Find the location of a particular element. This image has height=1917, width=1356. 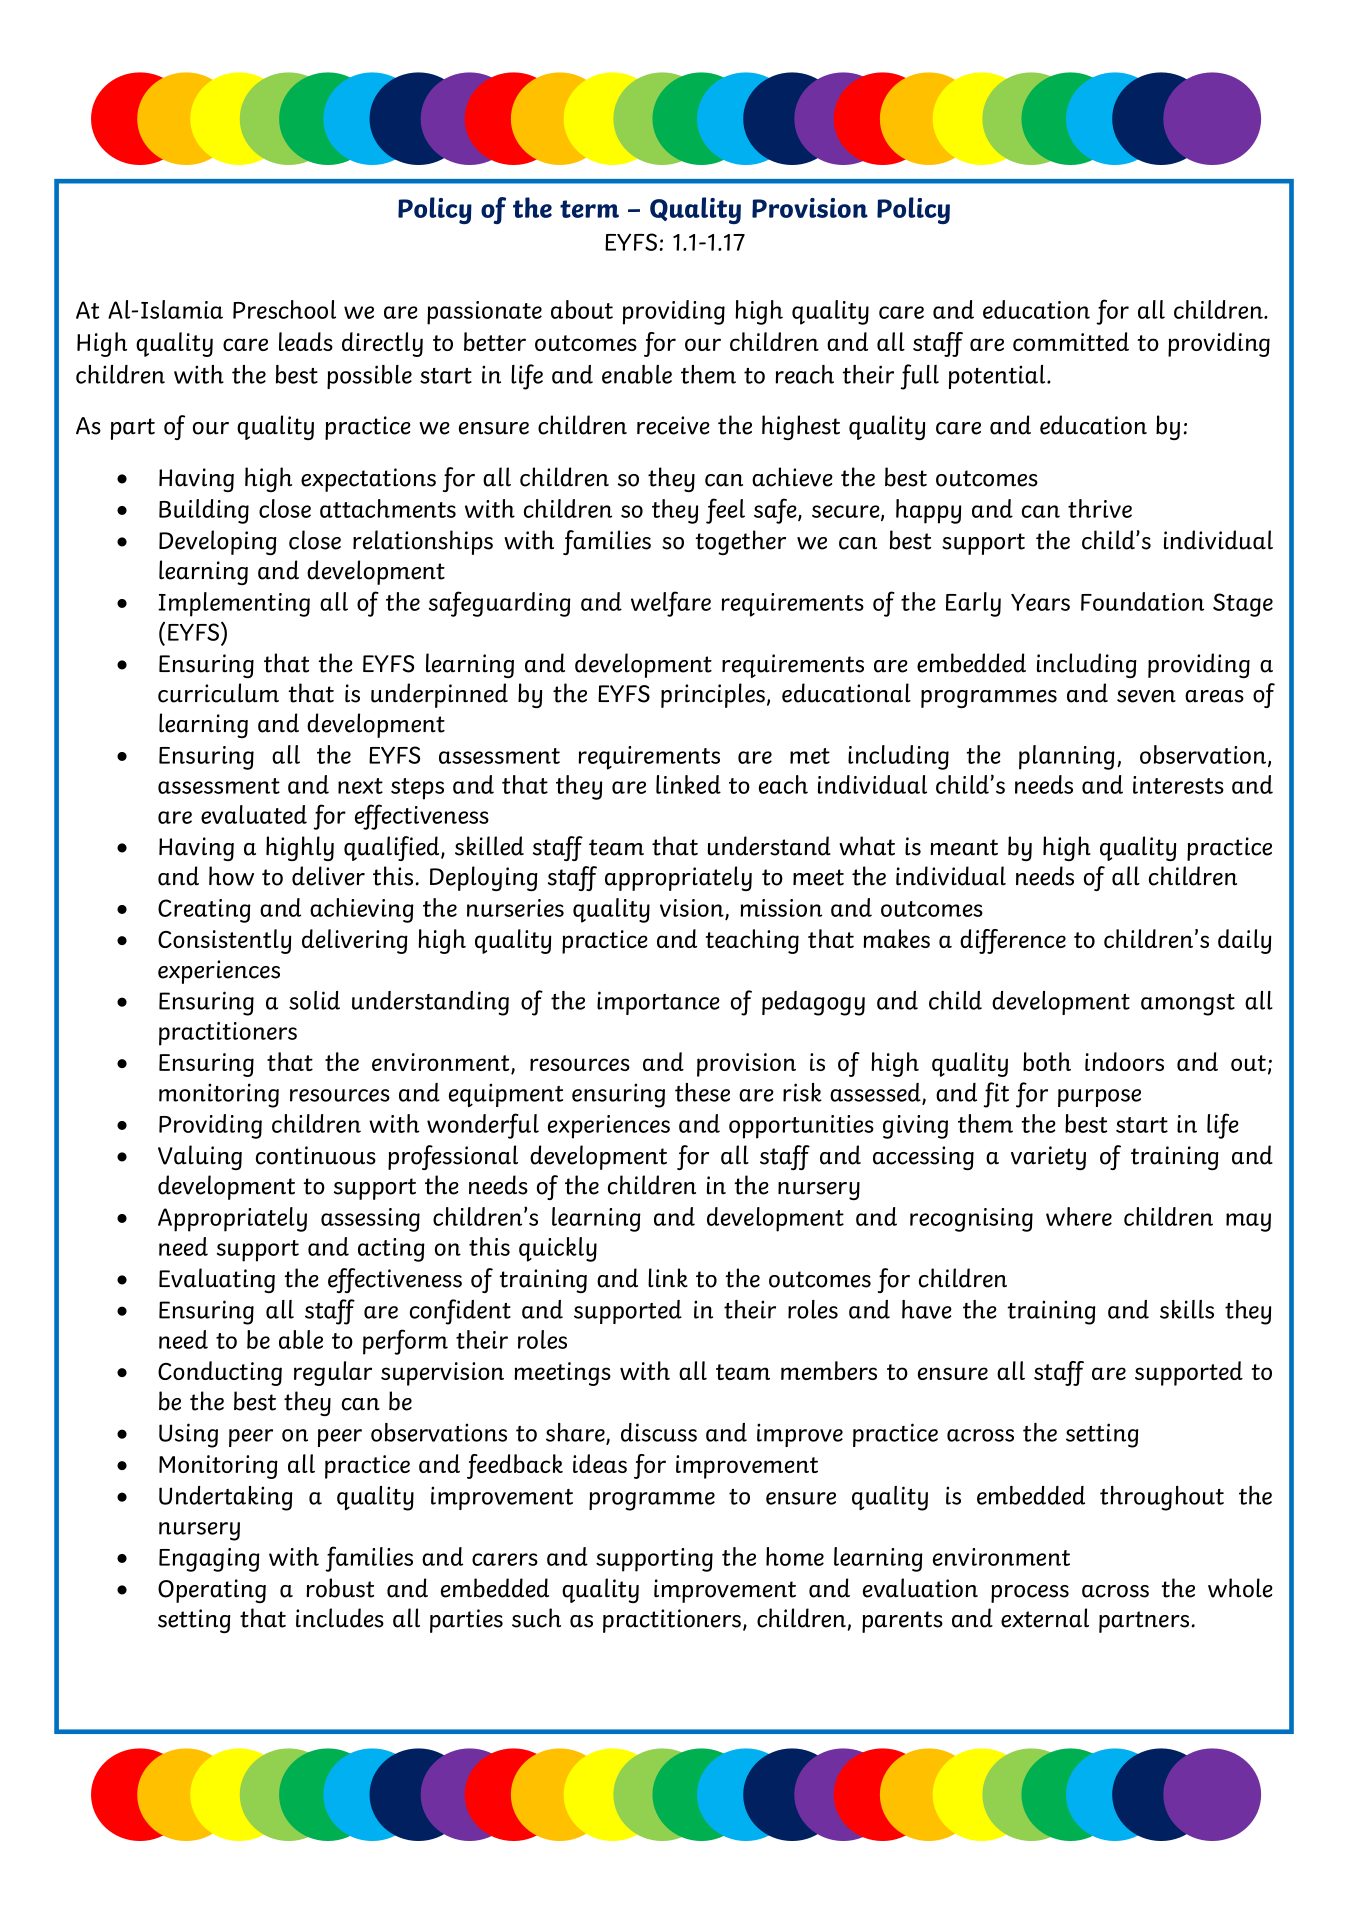

assessing is located at coordinates (370, 1220).
